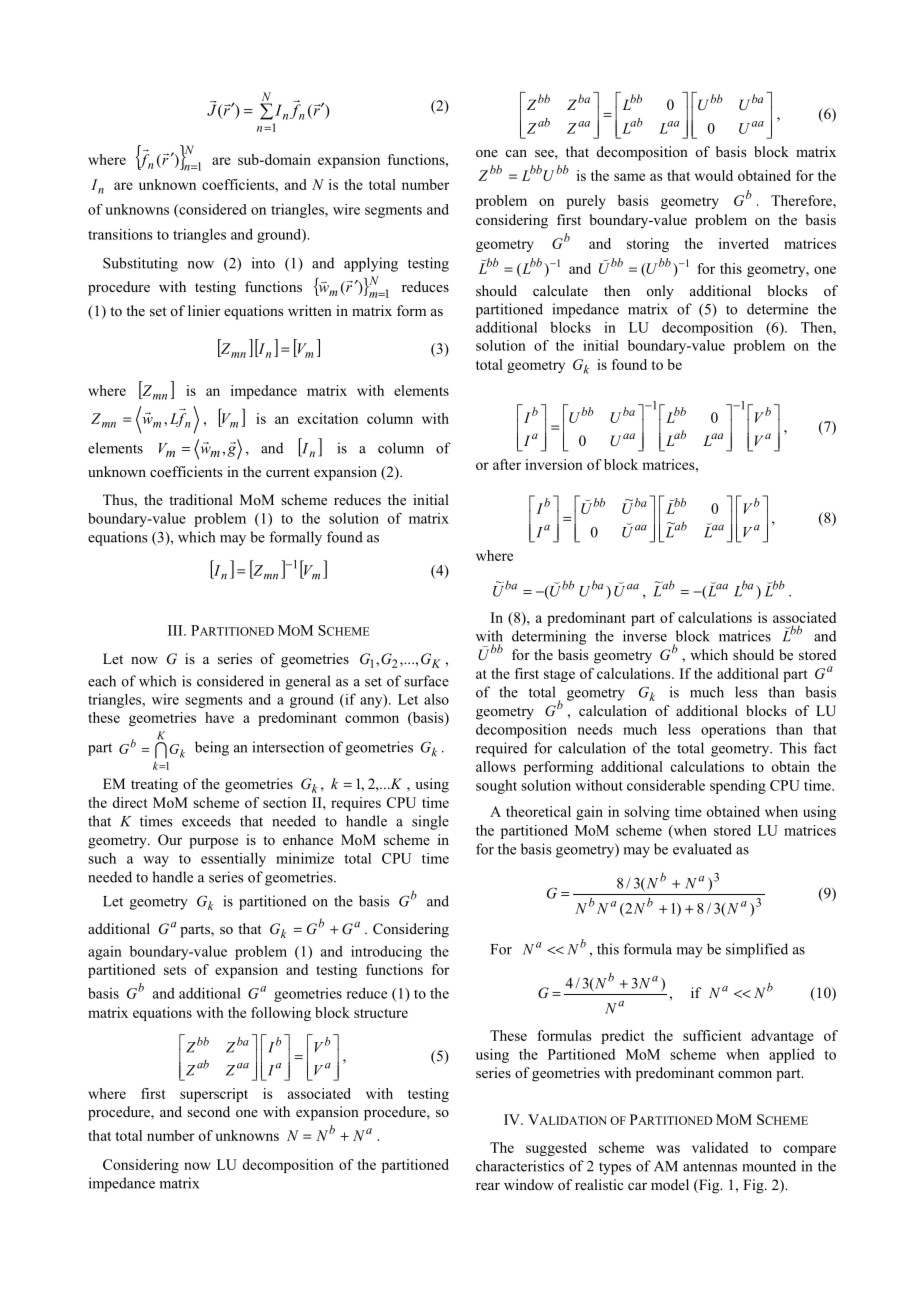 This document has width=924, height=1308. Describe the element at coordinates (176, 630) in the document. I see `III` at that location.
